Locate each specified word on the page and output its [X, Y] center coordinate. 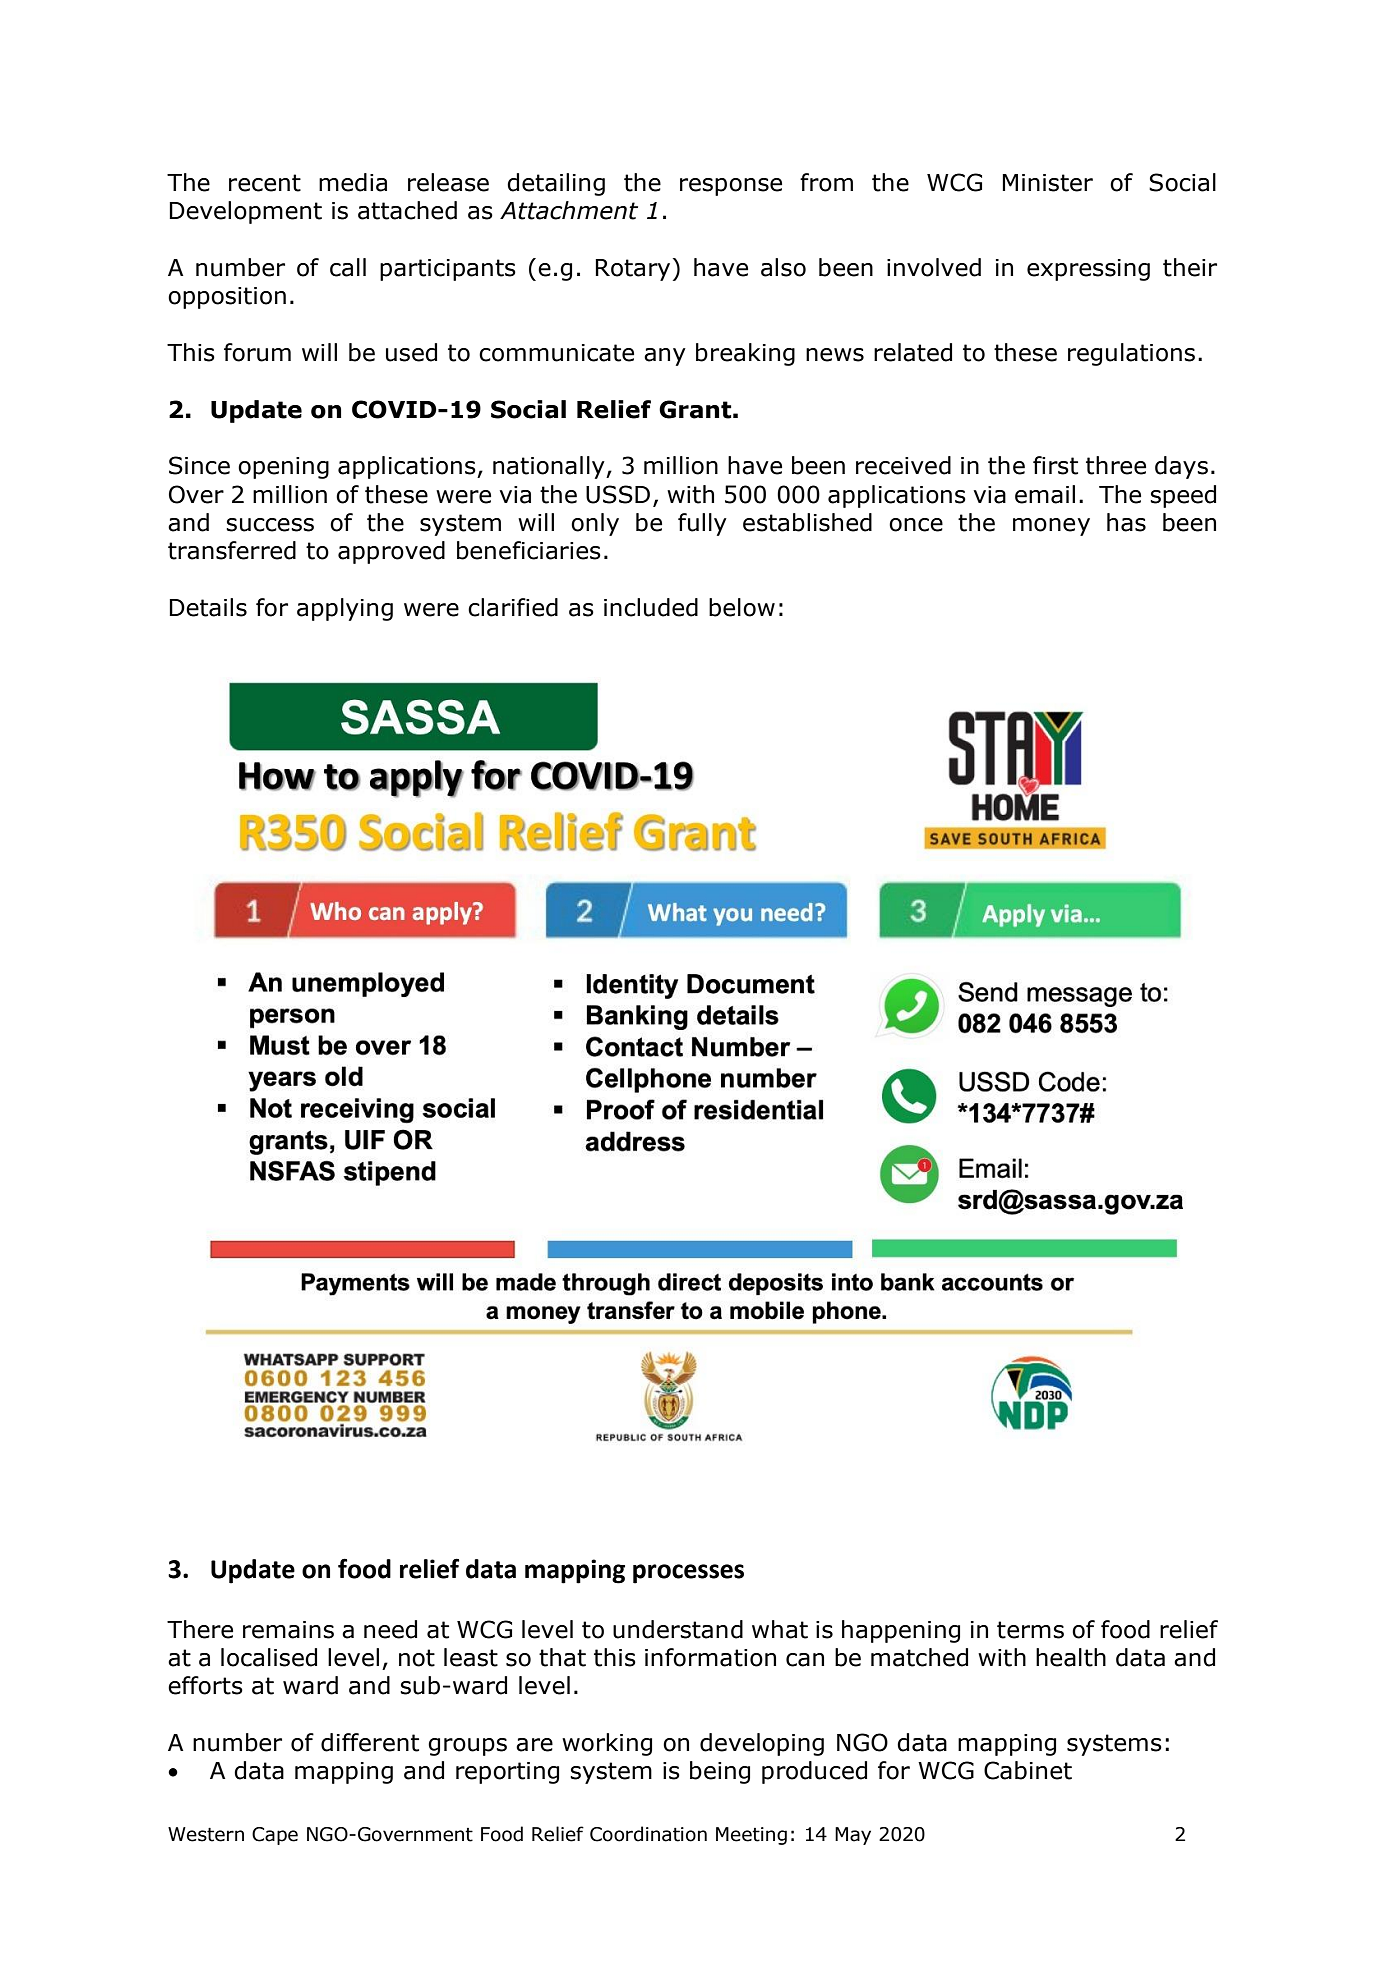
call [348, 267]
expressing [1088, 270]
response [731, 187]
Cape [275, 1836]
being [720, 1772]
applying [345, 609]
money [1051, 527]
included [651, 607]
